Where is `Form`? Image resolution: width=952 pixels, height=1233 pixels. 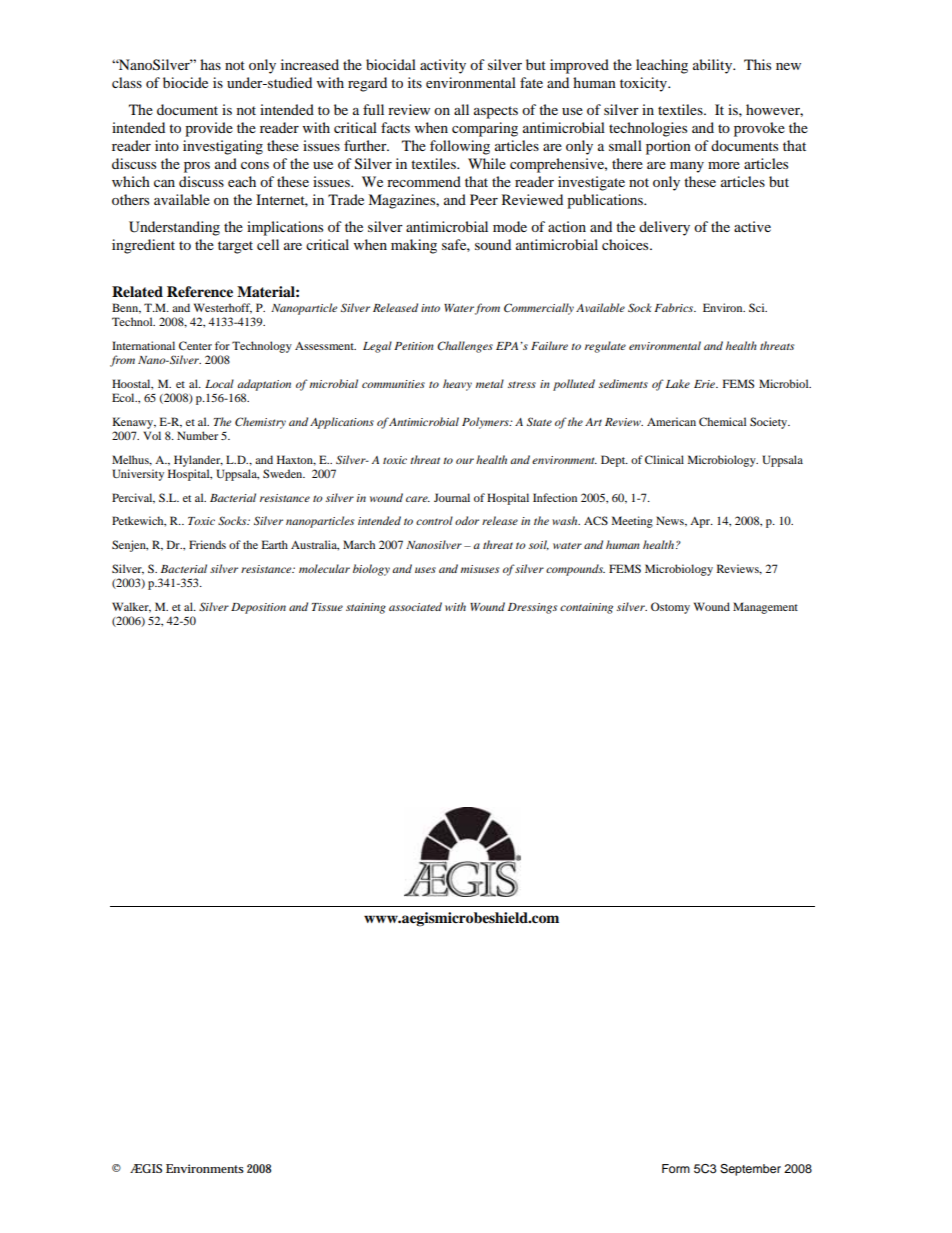 Form is located at coordinates (676, 1168).
